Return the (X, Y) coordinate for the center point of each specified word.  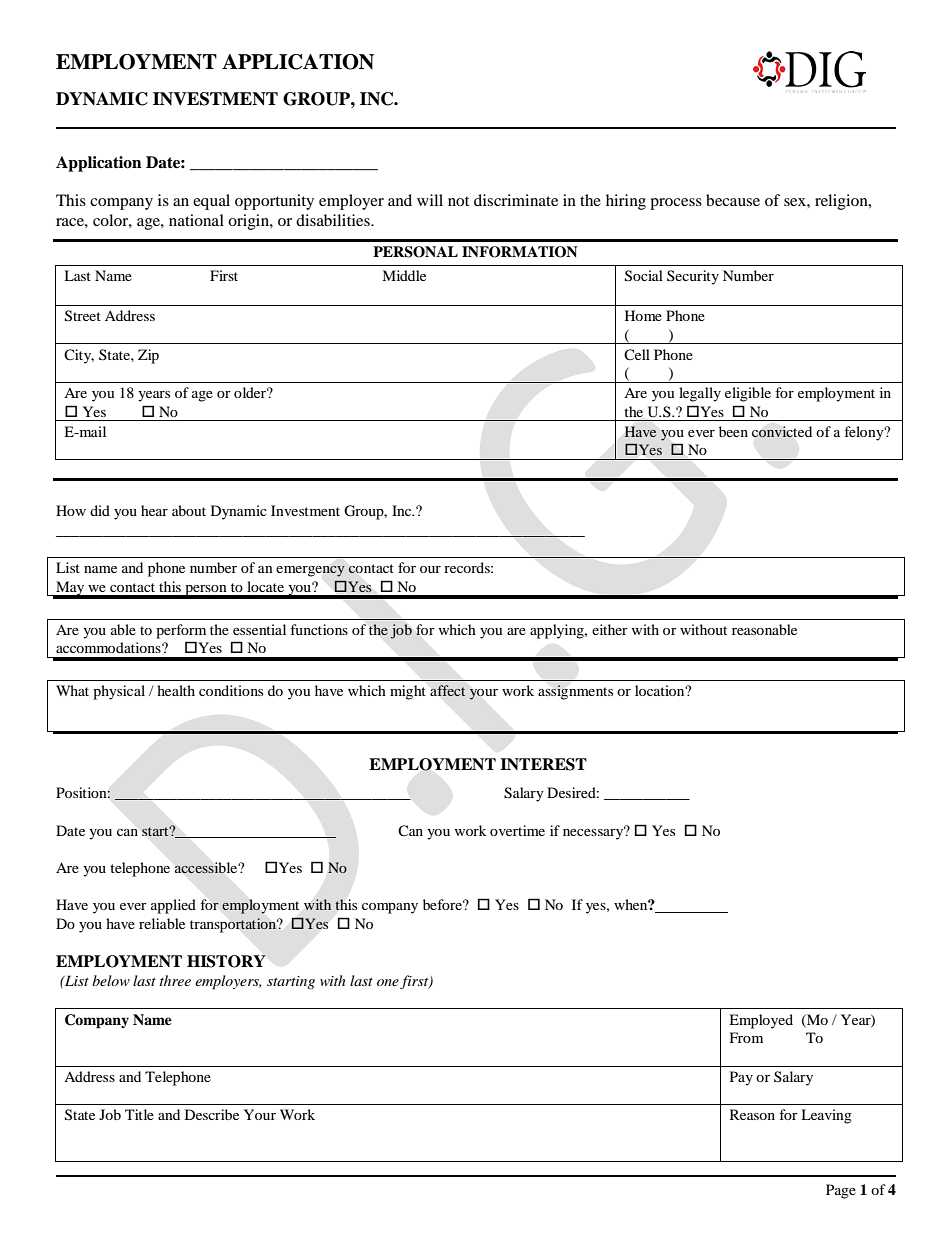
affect (447, 690)
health (176, 690)
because (733, 200)
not (458, 201)
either (610, 629)
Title (139, 1114)
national (196, 220)
